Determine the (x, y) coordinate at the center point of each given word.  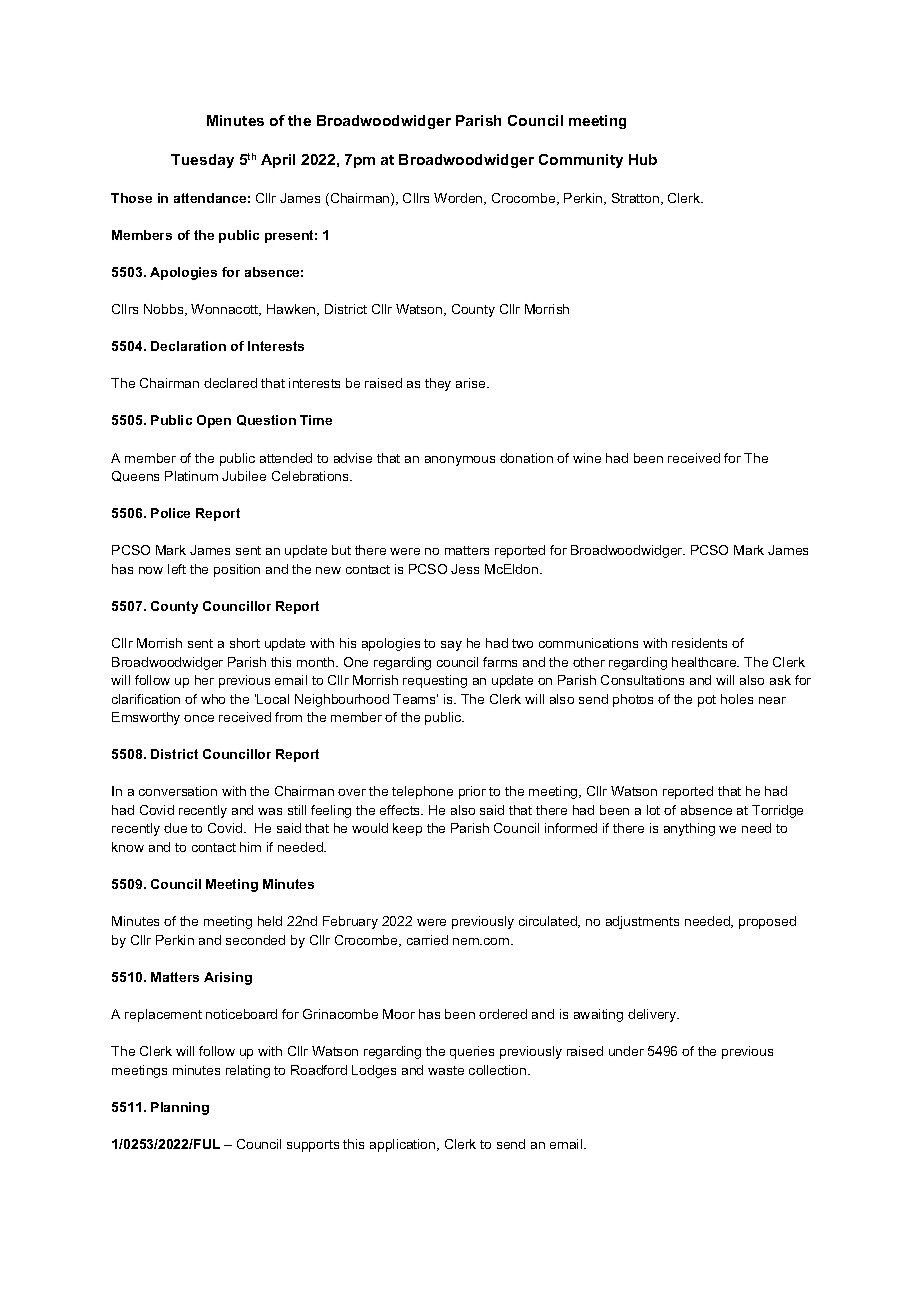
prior (472, 792)
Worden (459, 199)
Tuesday (202, 161)
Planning (180, 1108)
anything (689, 829)
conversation (178, 791)
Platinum (191, 476)
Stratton (637, 199)
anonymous (460, 461)
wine (587, 458)
